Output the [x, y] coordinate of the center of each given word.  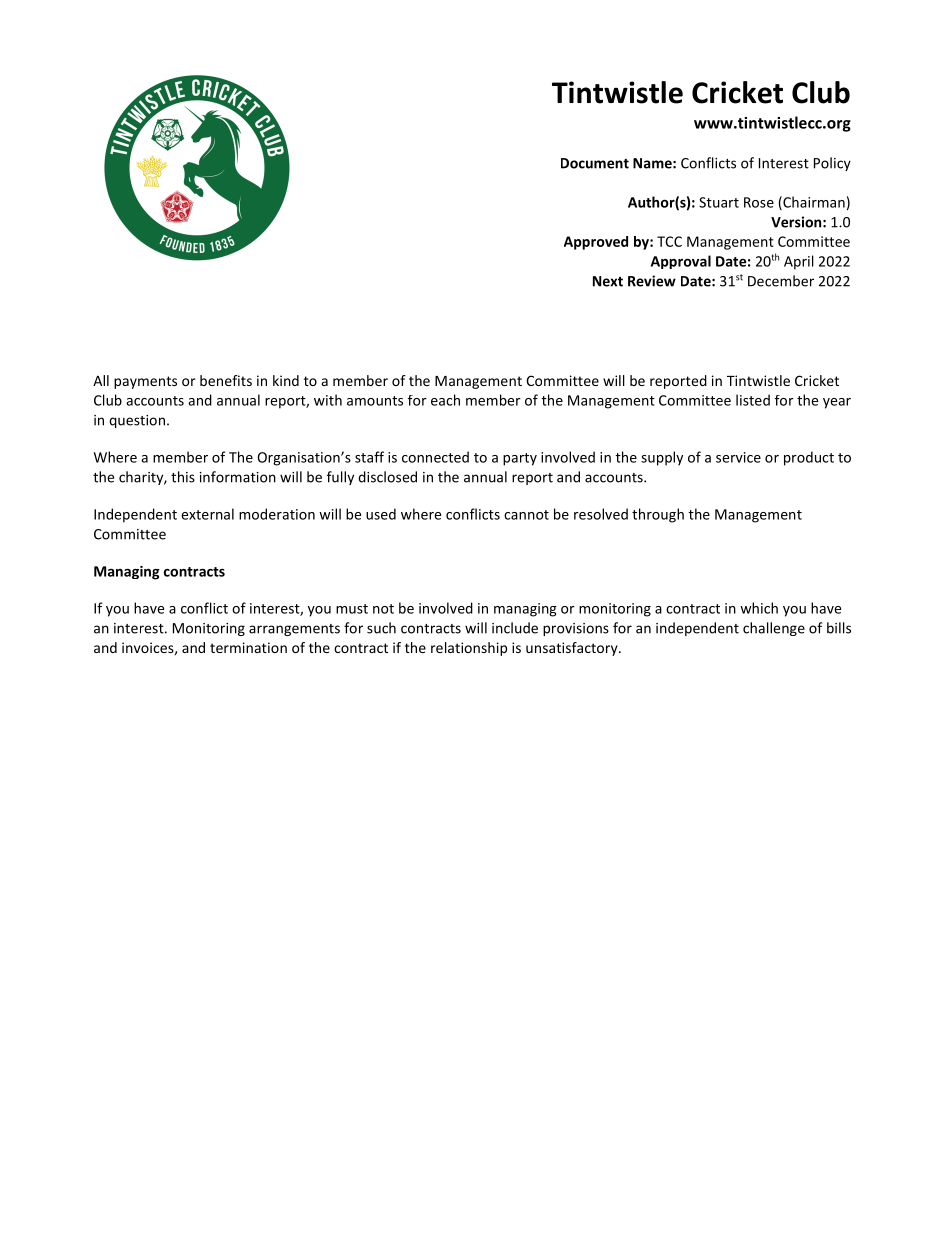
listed [753, 400]
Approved [596, 243]
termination [248, 647]
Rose [759, 202]
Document [595, 163]
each [445, 400]
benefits [226, 380]
